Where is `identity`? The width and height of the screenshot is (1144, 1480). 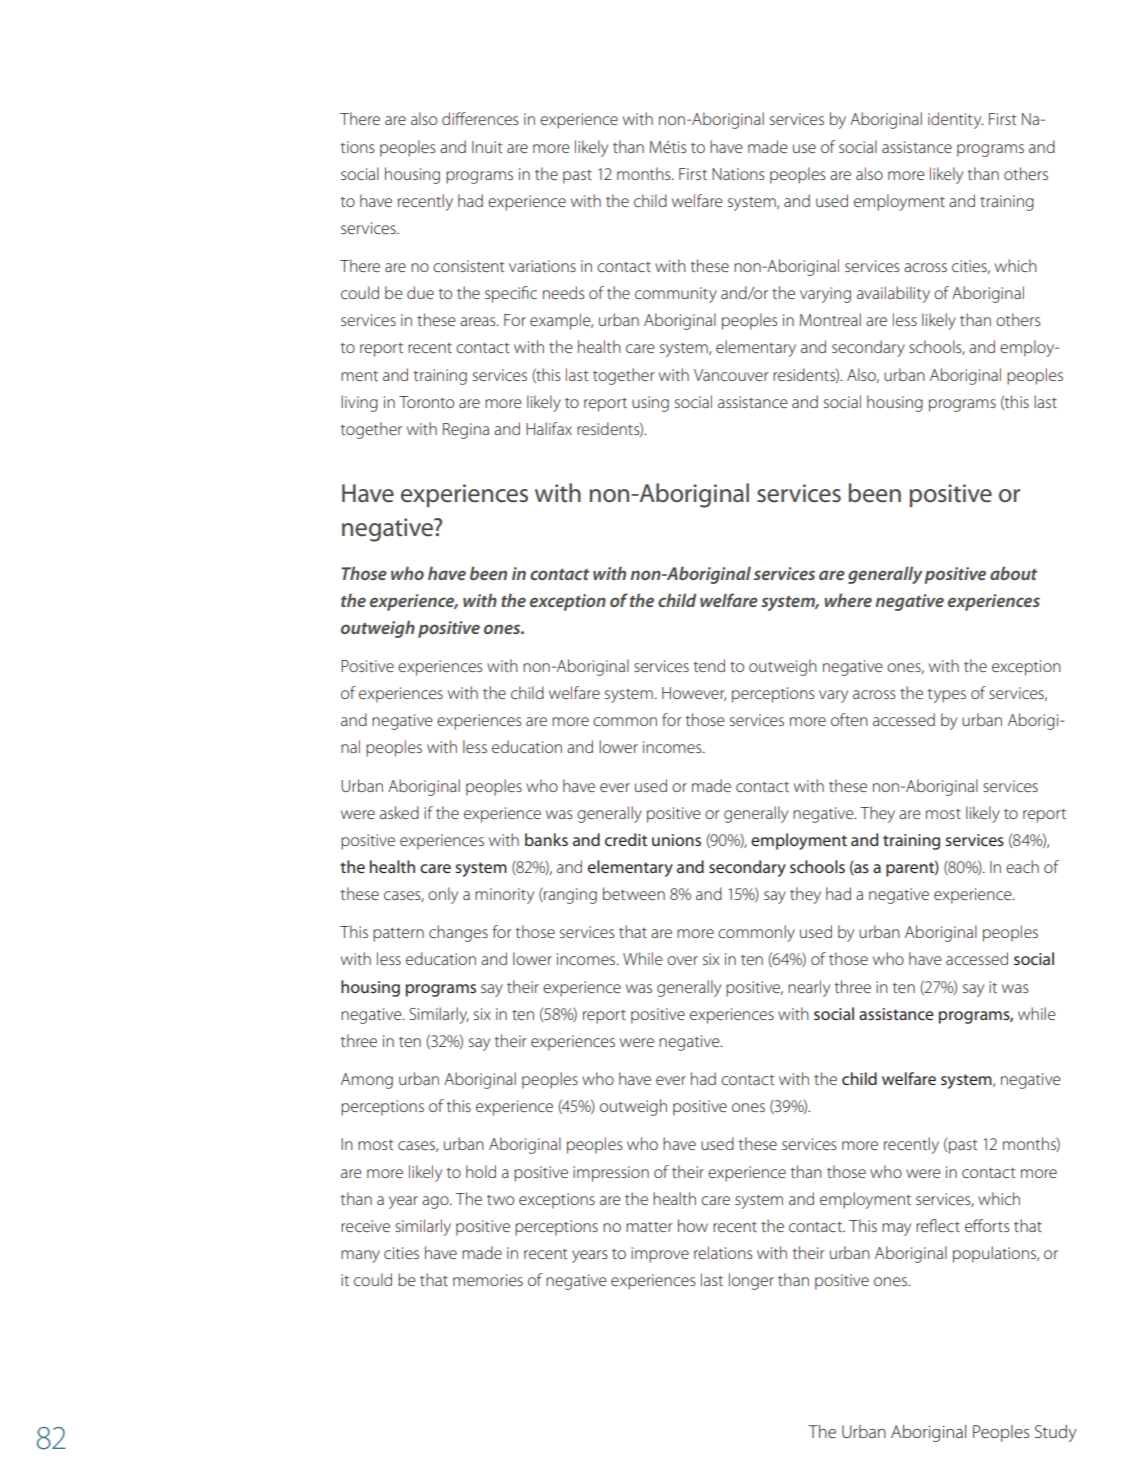 identity is located at coordinates (955, 120).
